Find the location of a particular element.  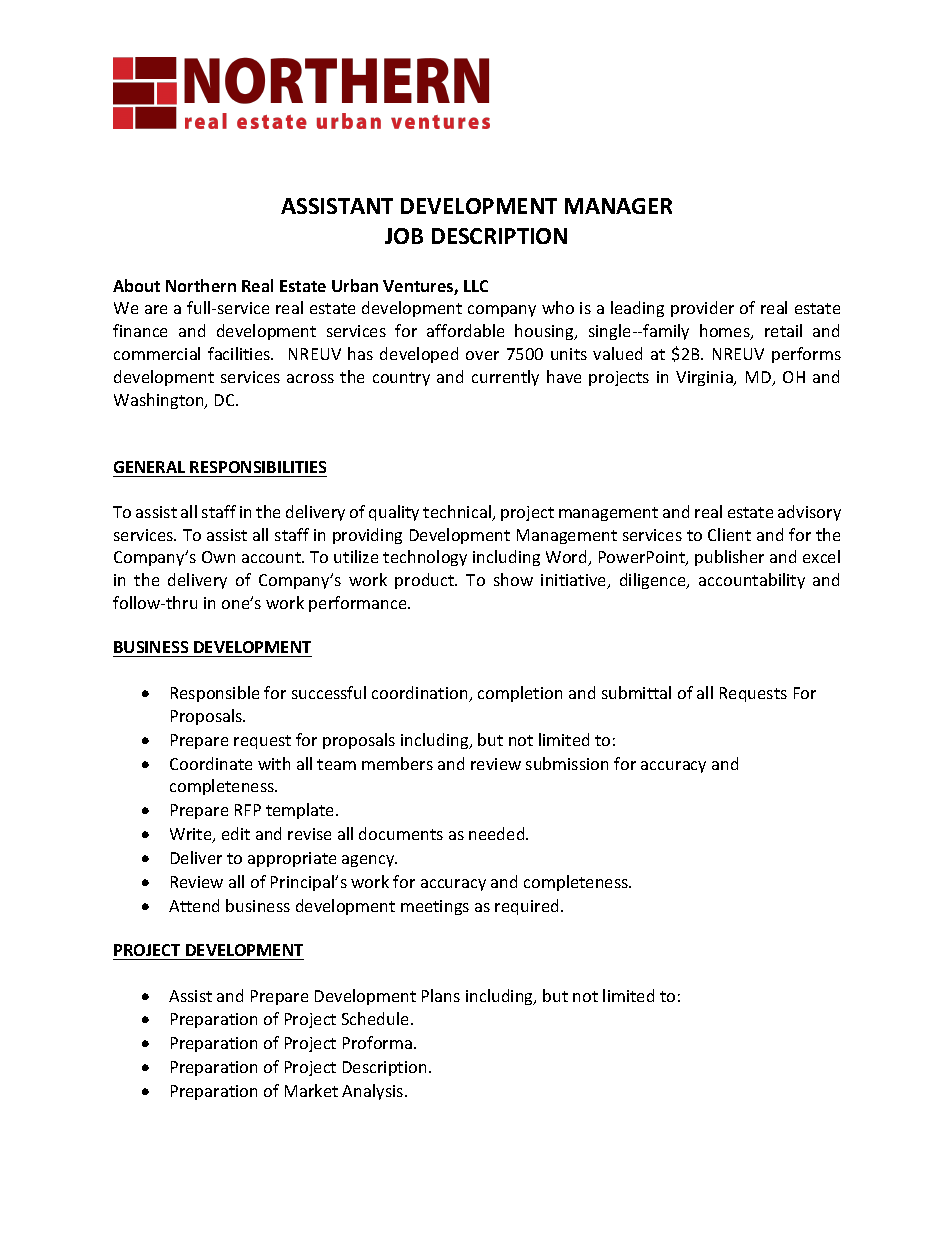

Plans is located at coordinates (441, 995).
